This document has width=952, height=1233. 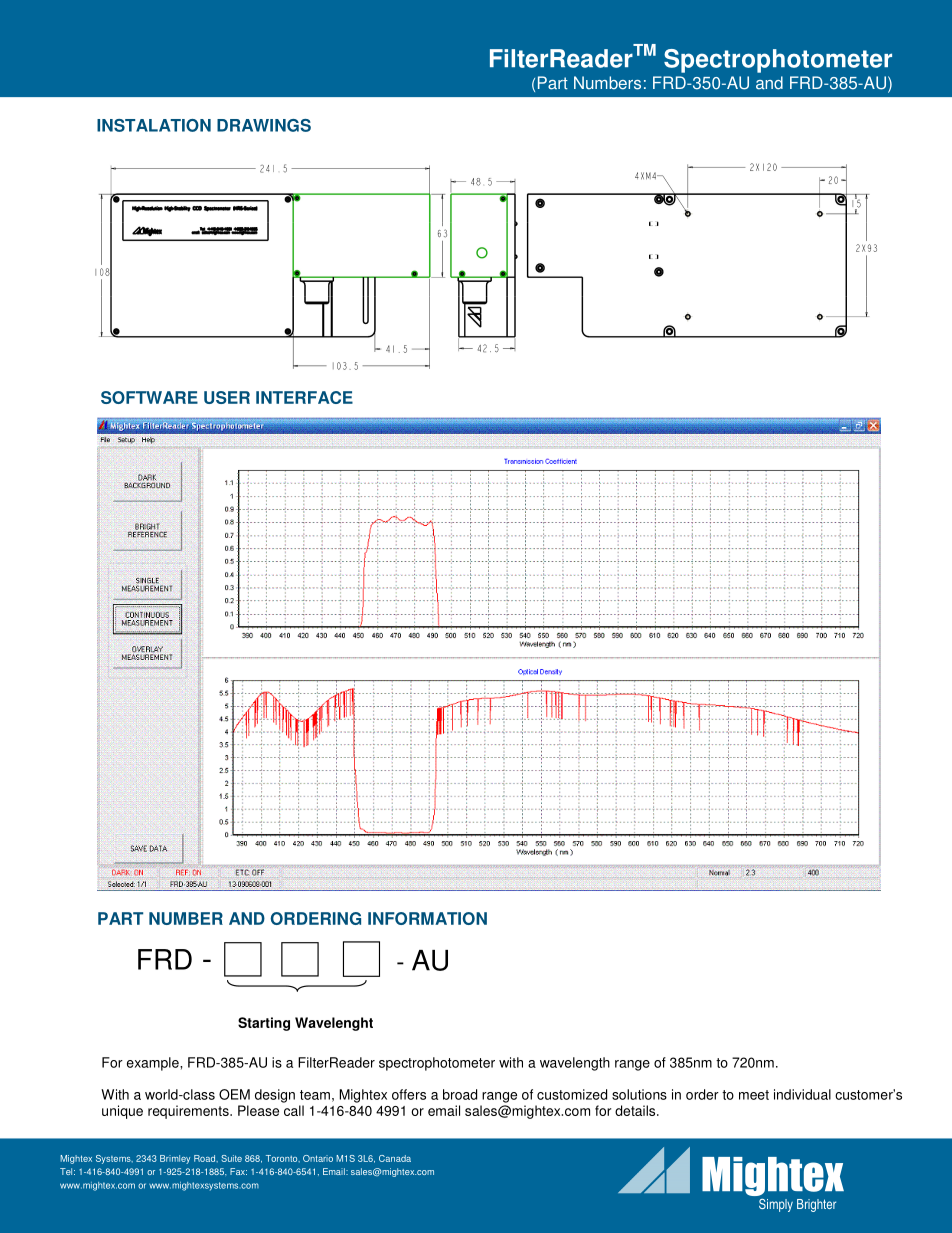 What do you see at coordinates (227, 397) in the document?
I see `USER` at bounding box center [227, 397].
